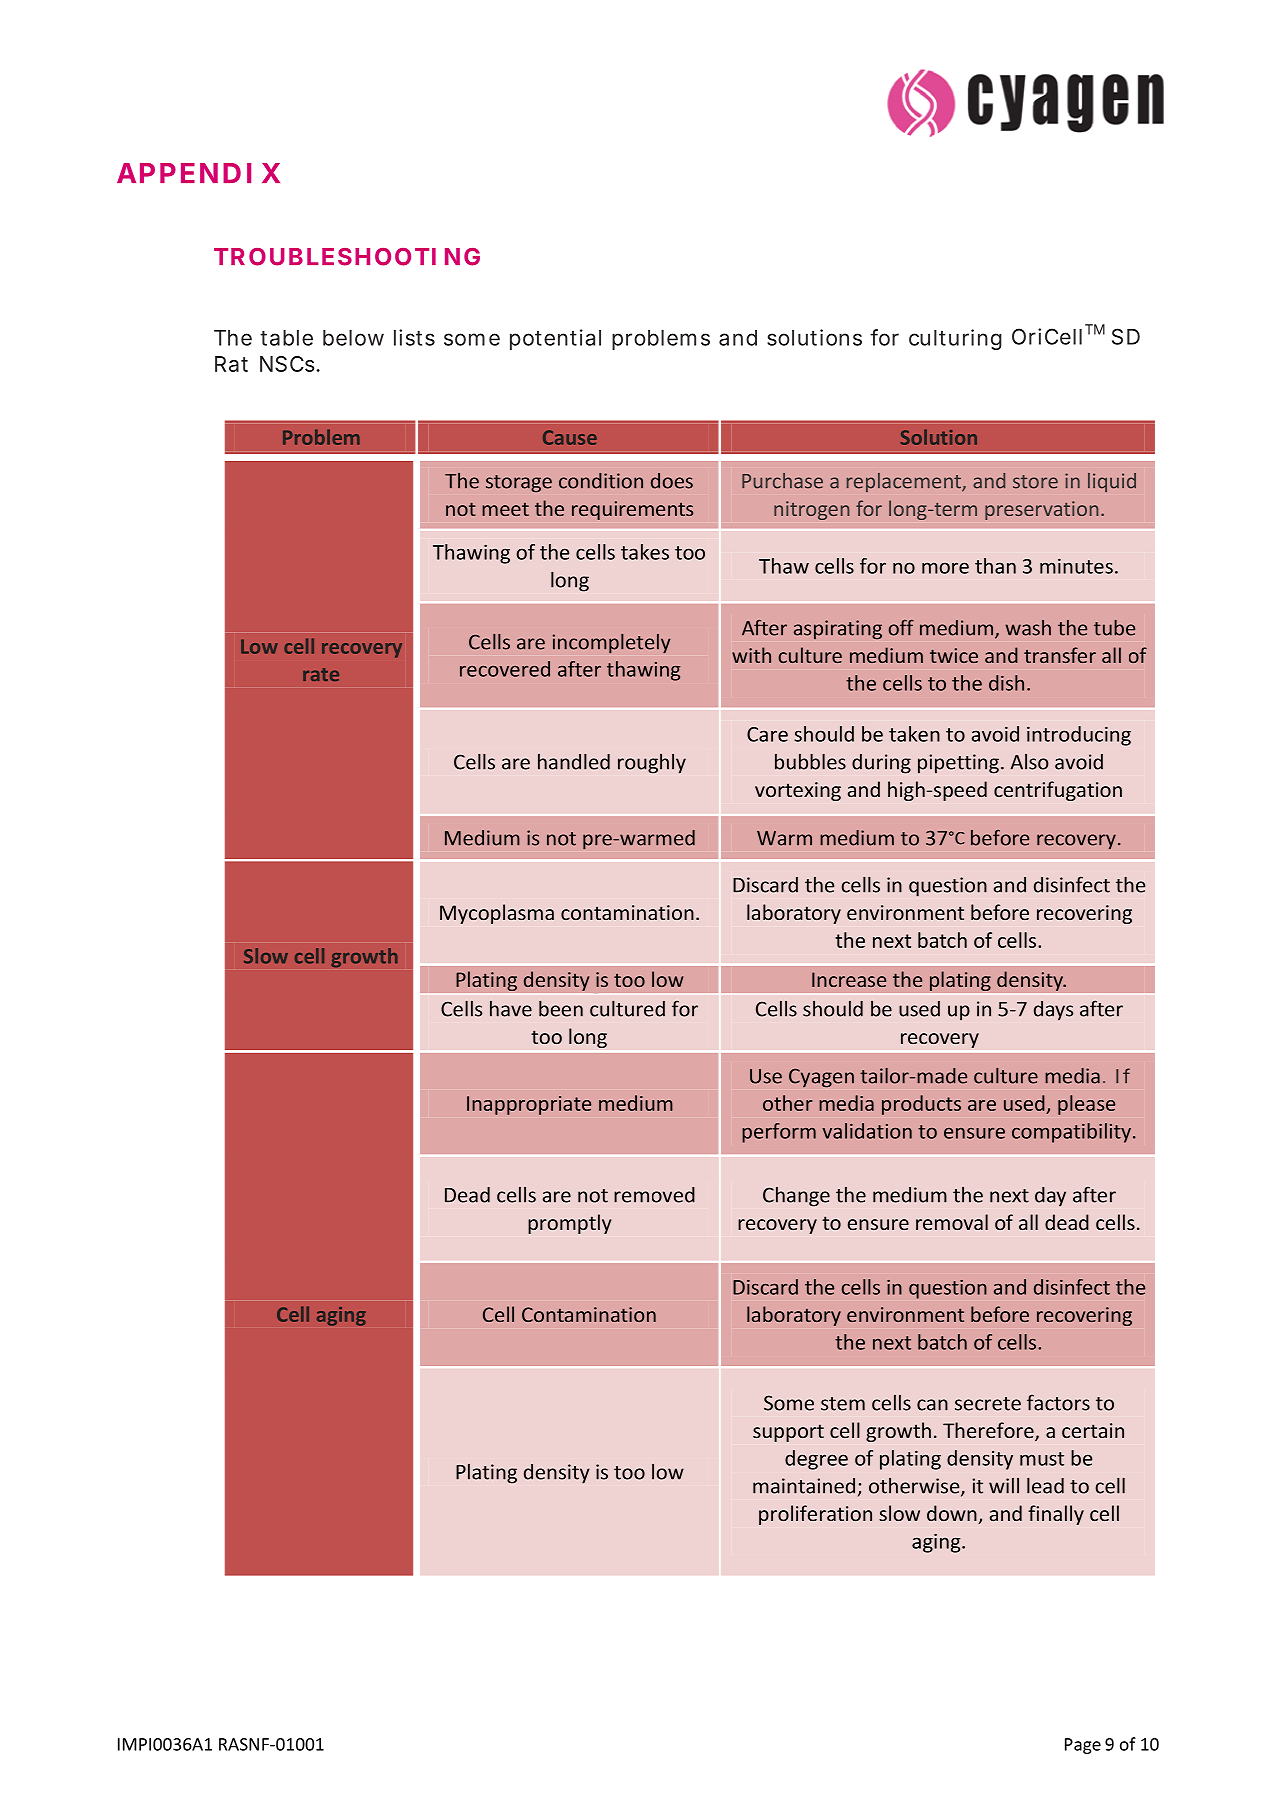  What do you see at coordinates (529, 1105) in the image?
I see `Inappropriate` at bounding box center [529, 1105].
